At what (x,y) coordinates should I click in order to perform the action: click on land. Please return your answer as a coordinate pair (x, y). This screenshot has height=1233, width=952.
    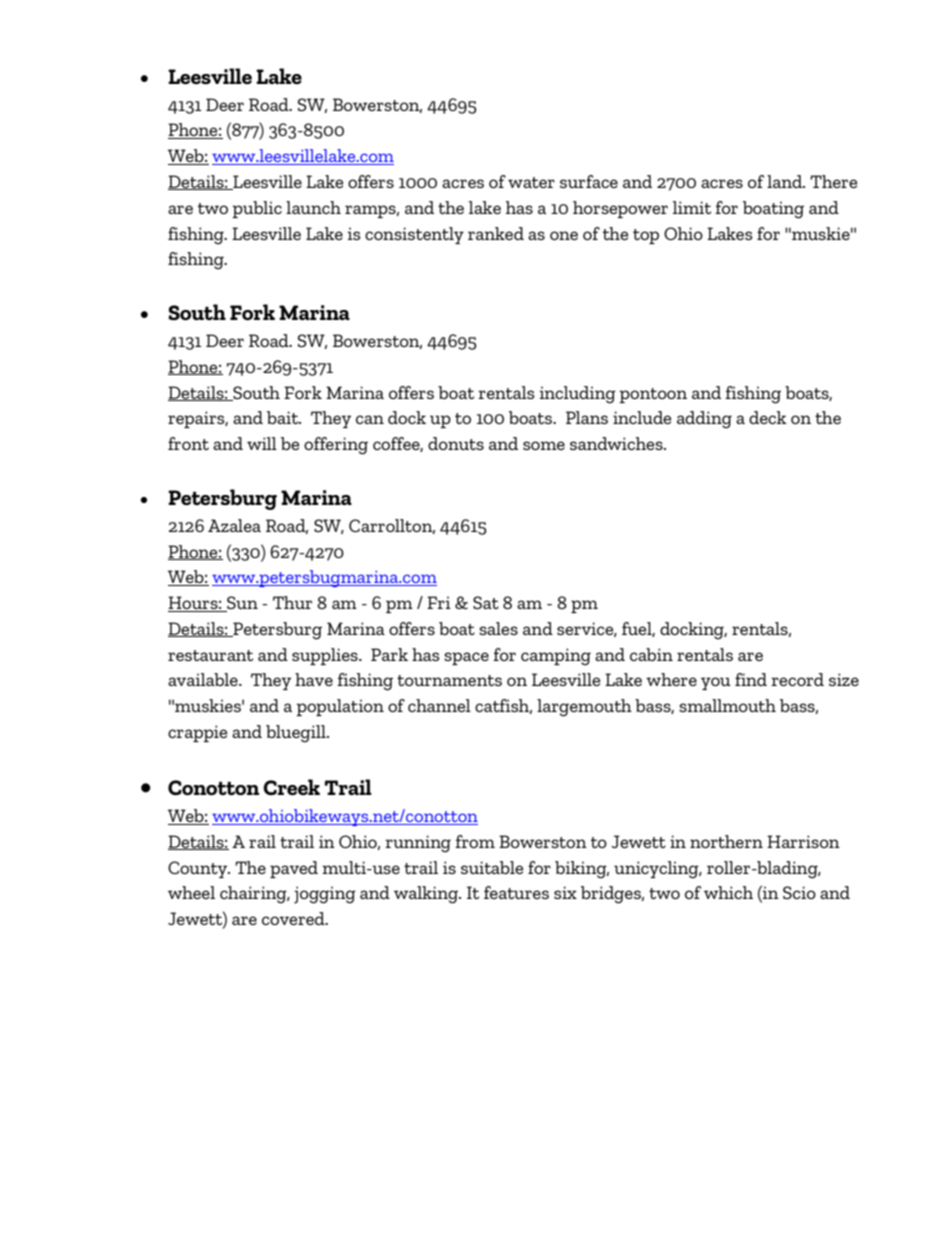
    Looking at the image, I should click on (785, 181).
